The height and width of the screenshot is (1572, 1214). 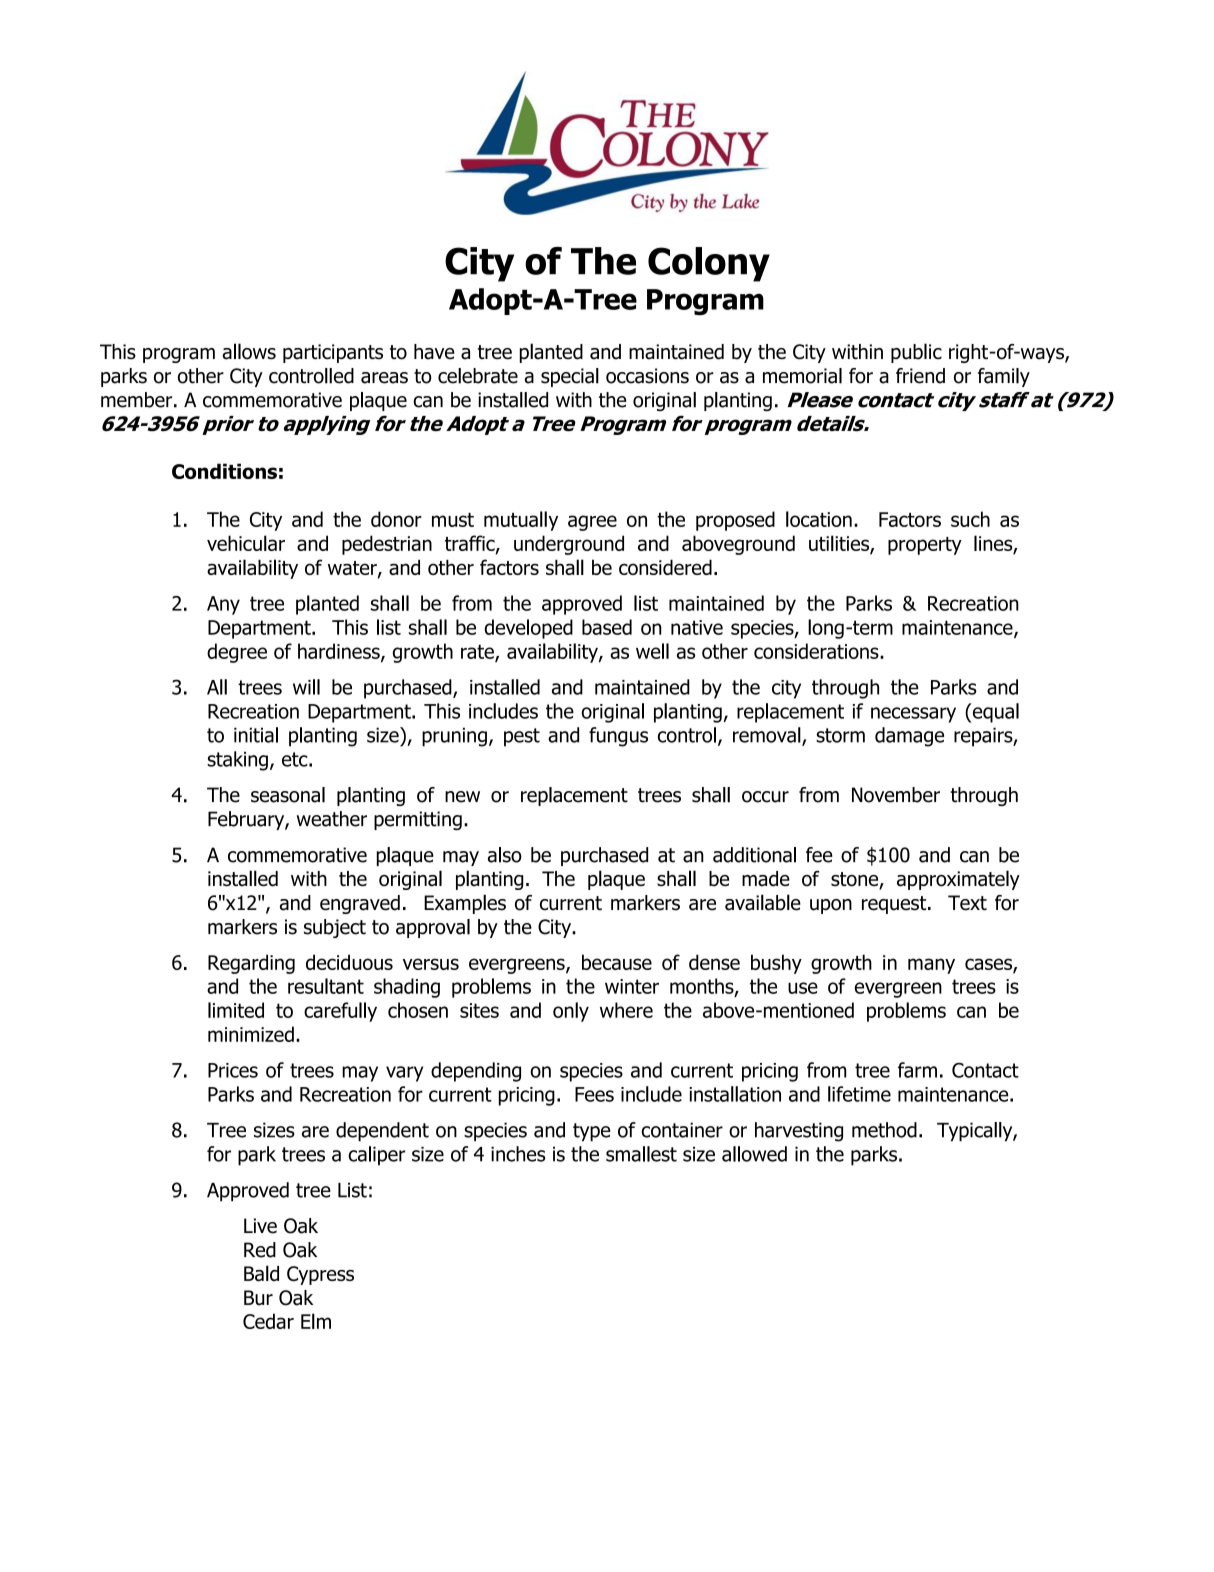 What do you see at coordinates (333, 353) in the screenshot?
I see `participants` at bounding box center [333, 353].
